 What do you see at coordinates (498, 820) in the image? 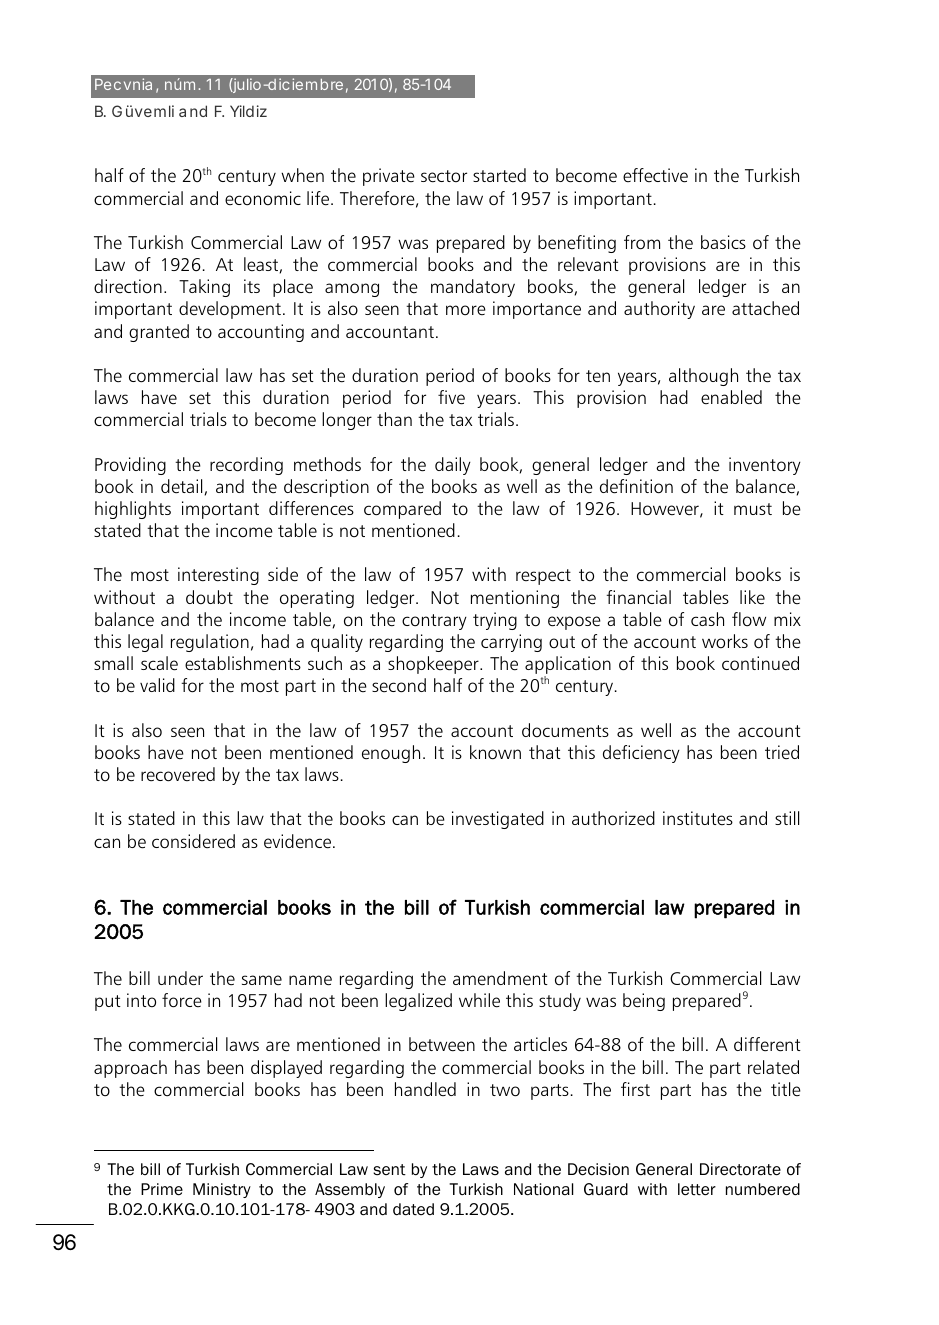
I see `investigated` at bounding box center [498, 820].
